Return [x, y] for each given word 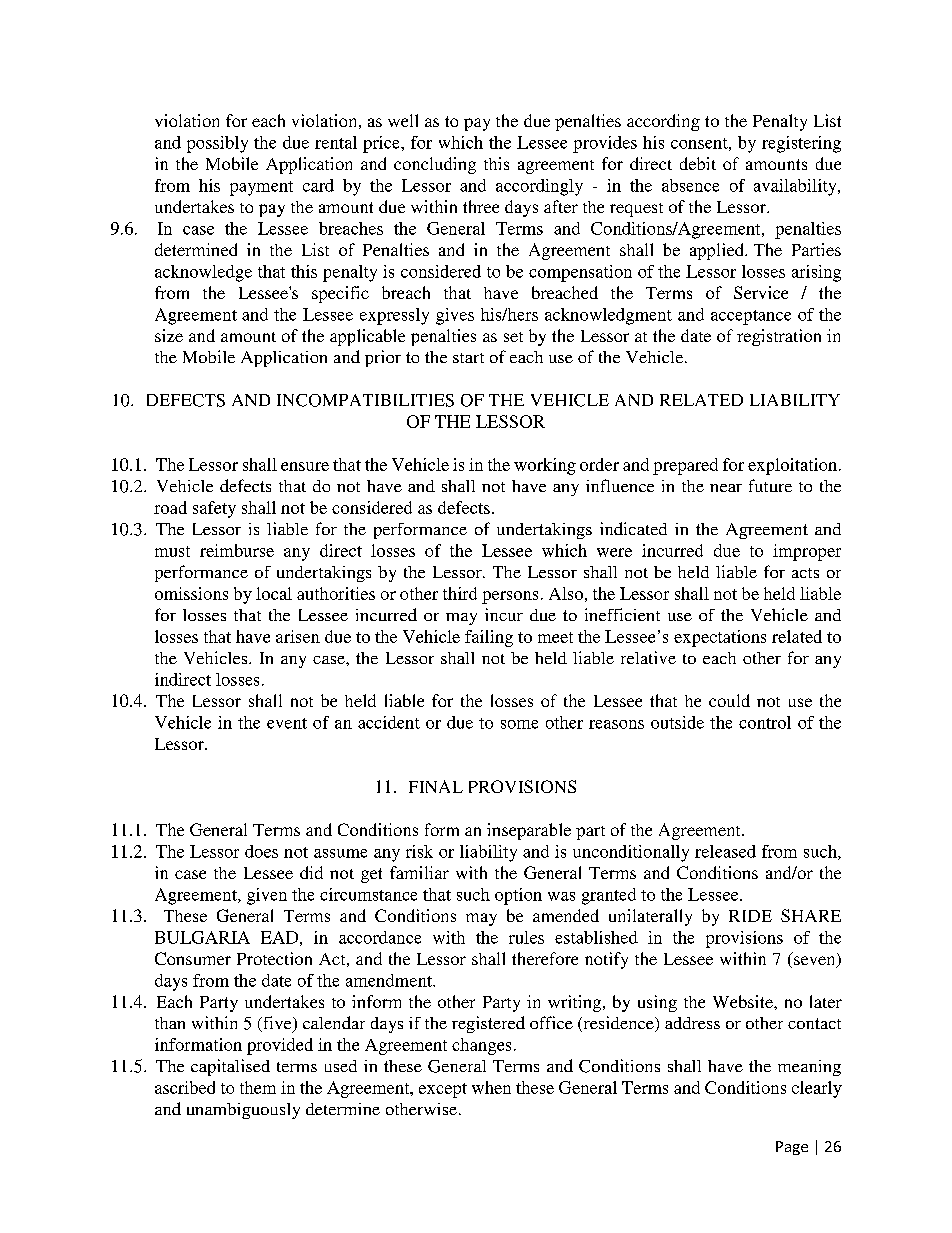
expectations [720, 638]
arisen [298, 636]
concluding [435, 165]
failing [489, 638]
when [491, 1087]
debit [698, 163]
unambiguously [243, 1111]
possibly [217, 144]
